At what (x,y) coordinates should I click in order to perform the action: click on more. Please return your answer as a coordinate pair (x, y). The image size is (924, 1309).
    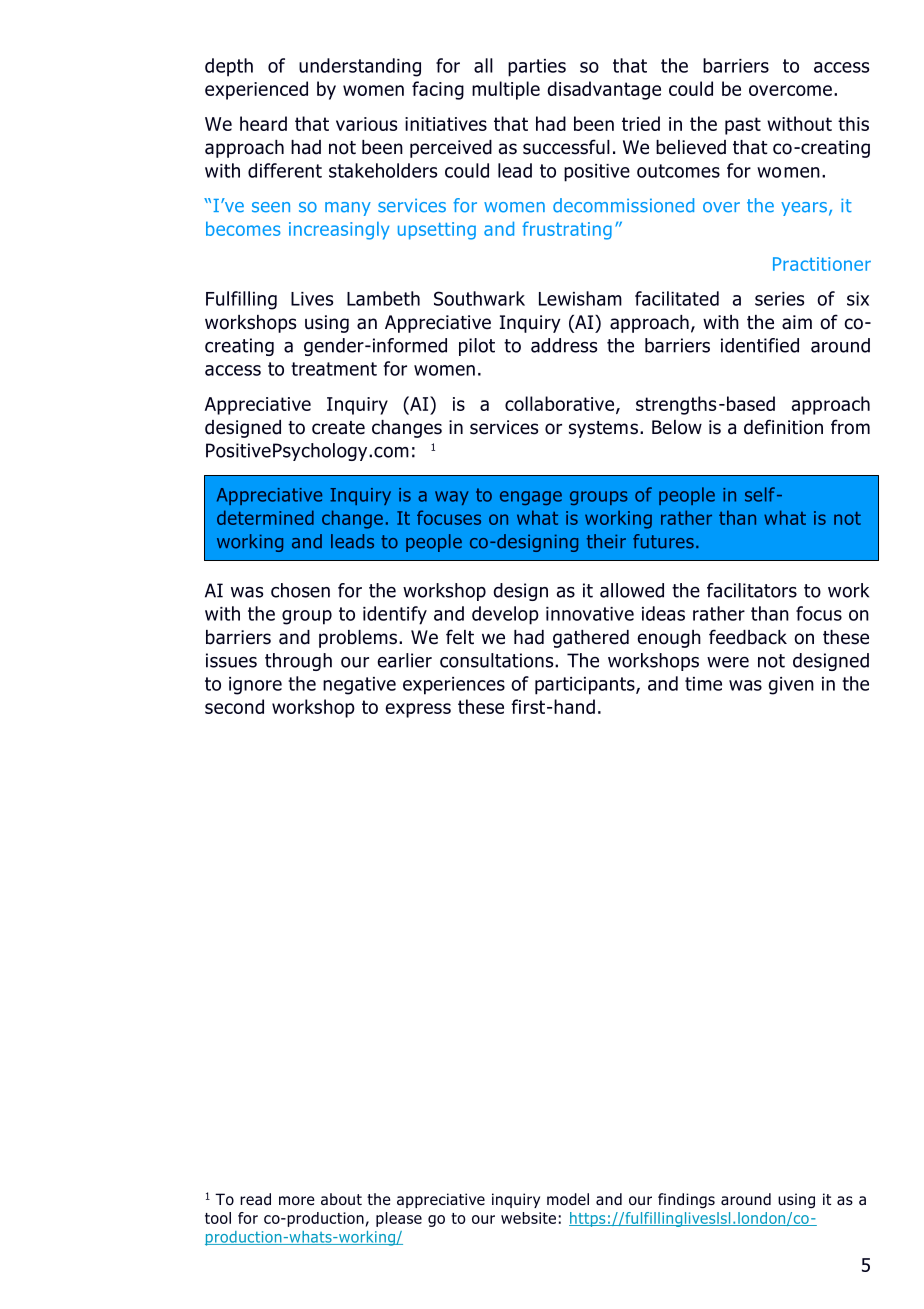
    Looking at the image, I should click on (297, 1201).
